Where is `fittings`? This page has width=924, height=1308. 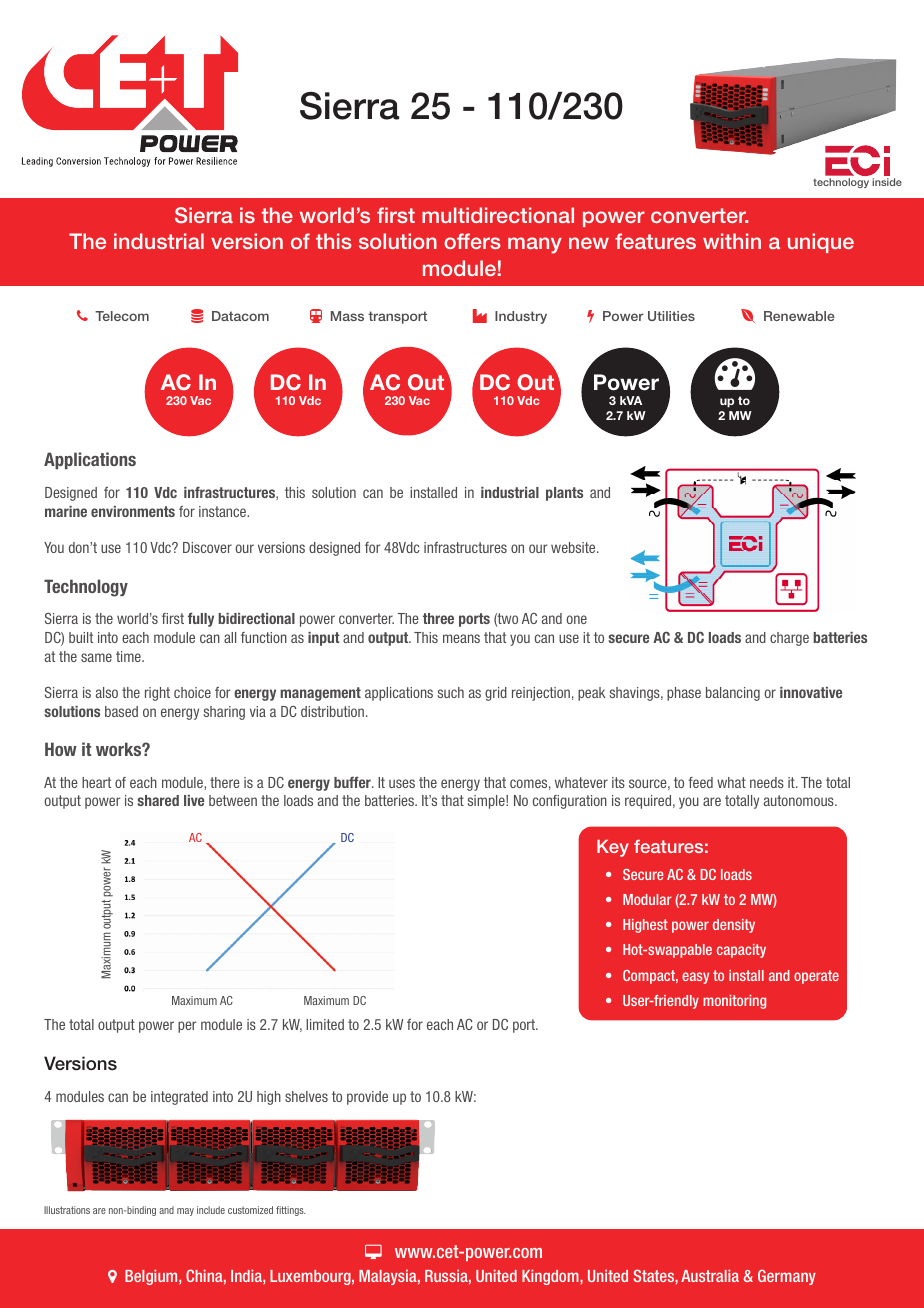 fittings is located at coordinates (291, 1211).
